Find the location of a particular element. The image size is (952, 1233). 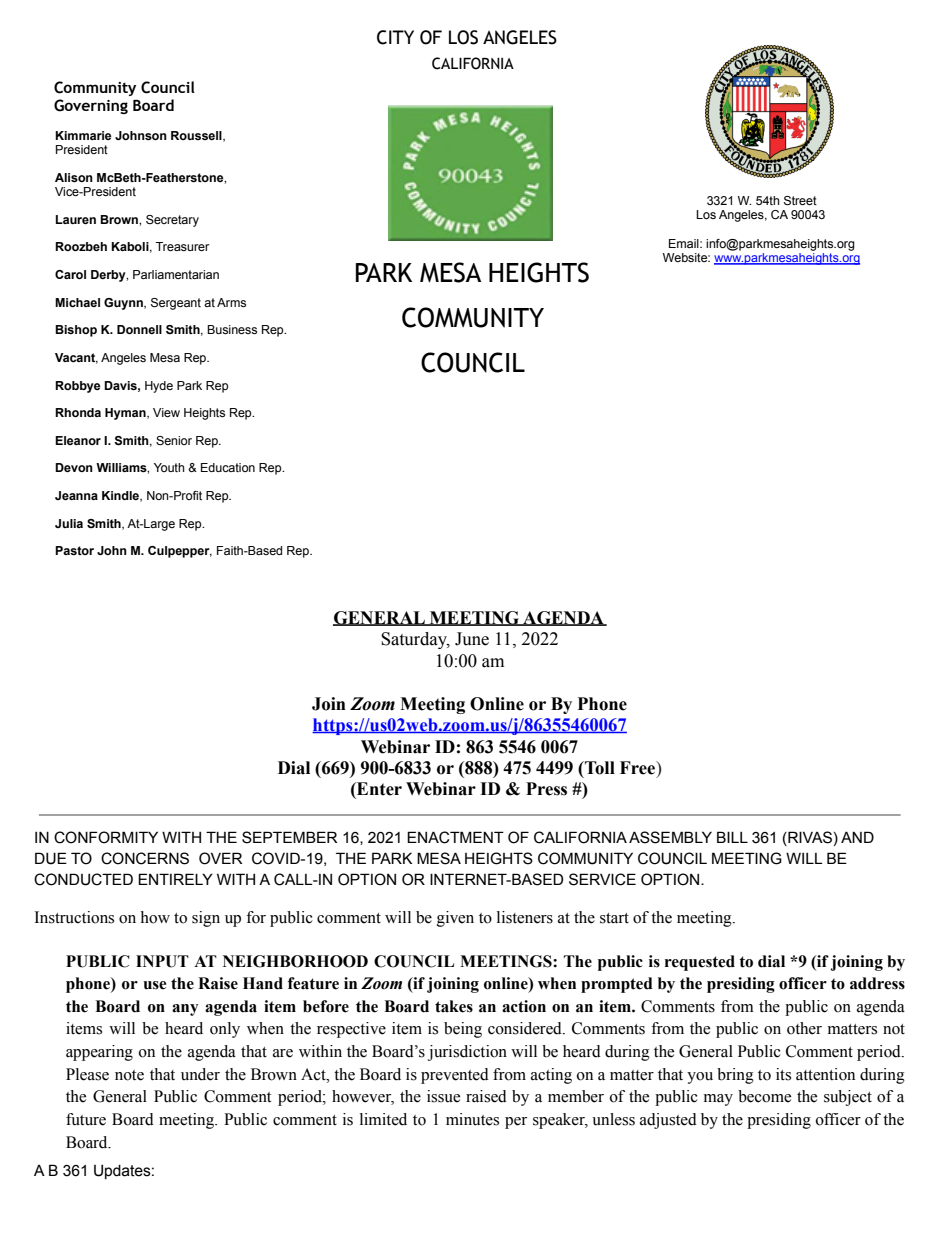

Alison is located at coordinates (74, 177).
